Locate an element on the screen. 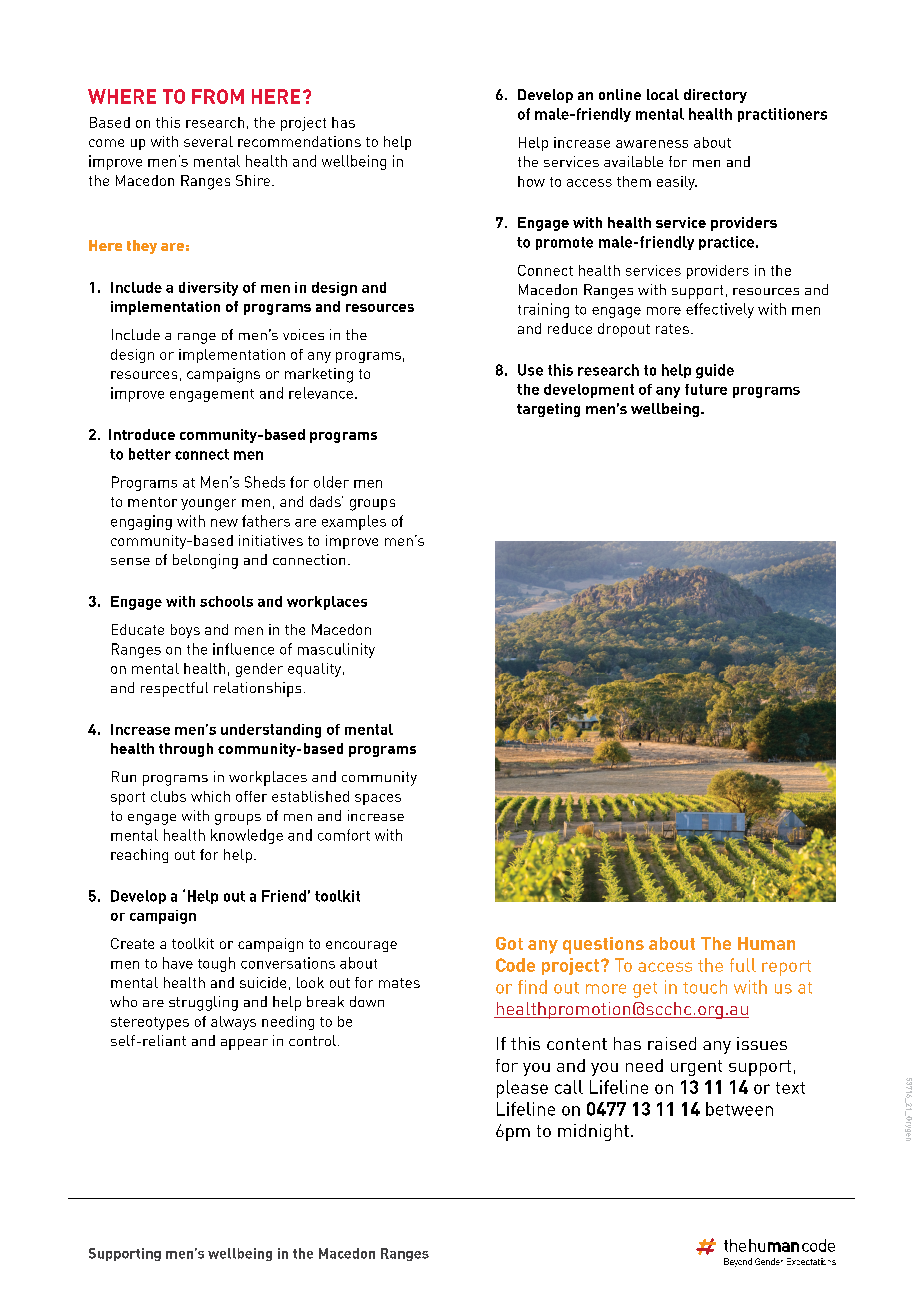  spaces is located at coordinates (378, 799).
